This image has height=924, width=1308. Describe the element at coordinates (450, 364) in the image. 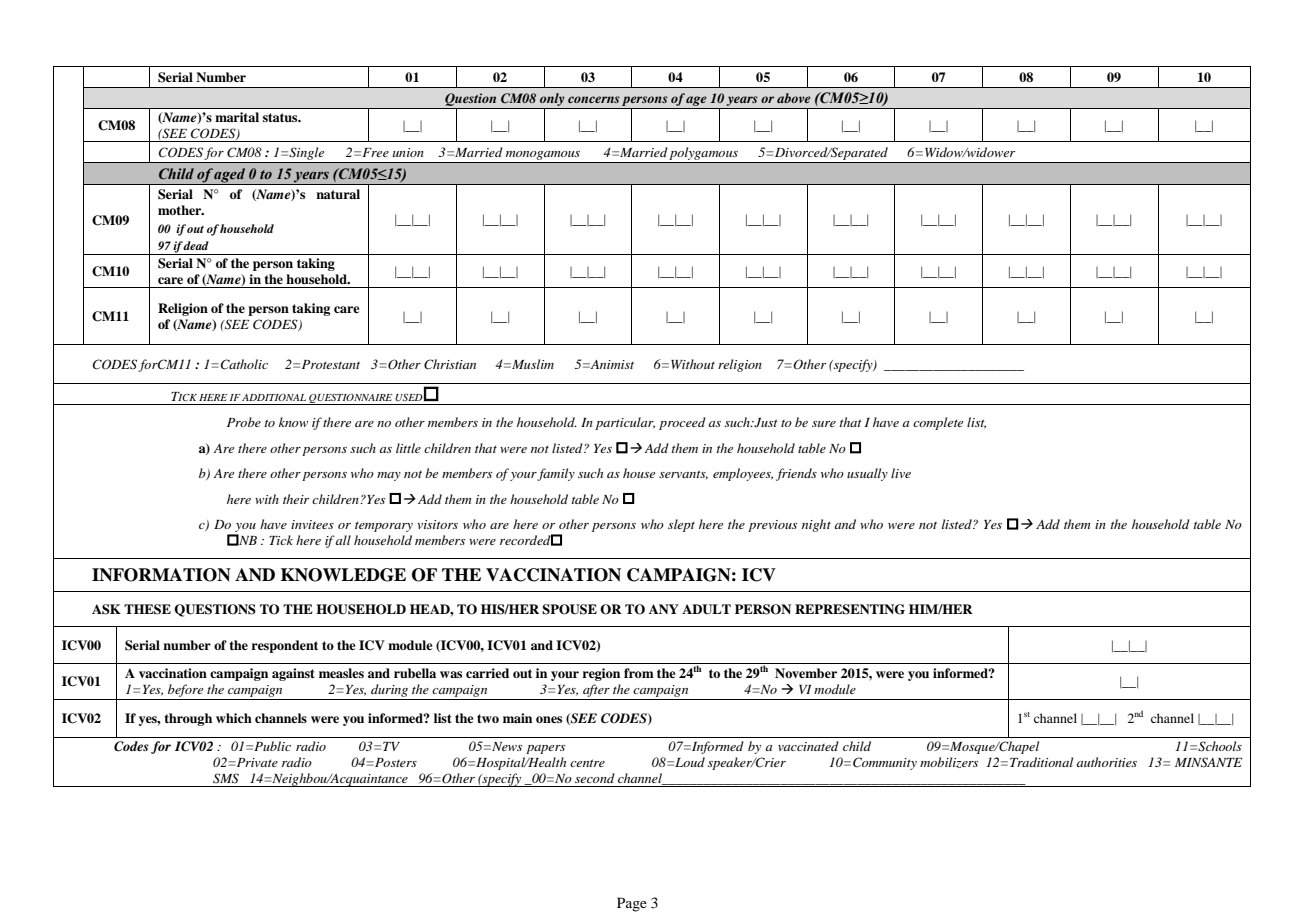

I see `Christian` at that location.
